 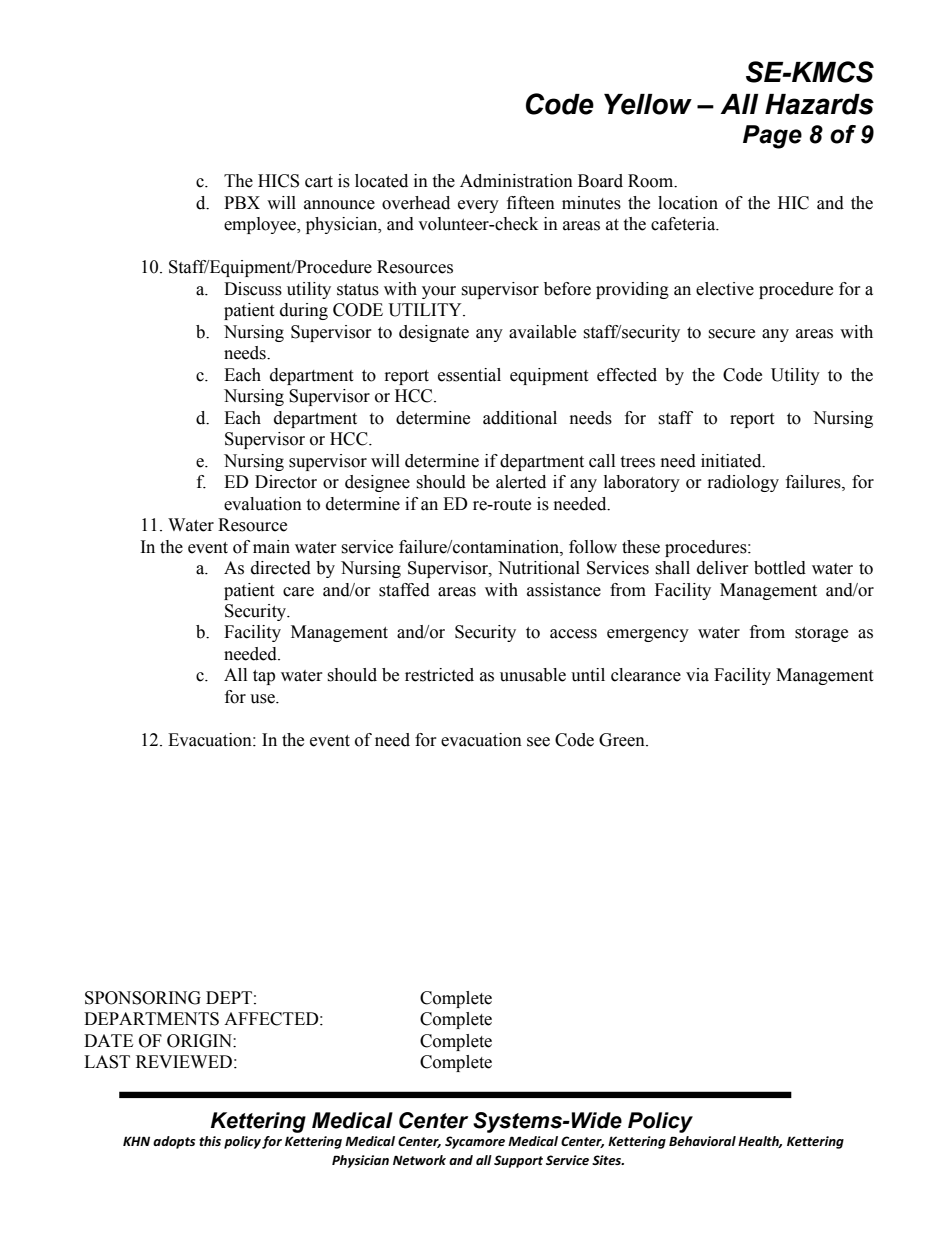 What do you see at coordinates (286, 482) in the screenshot?
I see `Director` at bounding box center [286, 482].
